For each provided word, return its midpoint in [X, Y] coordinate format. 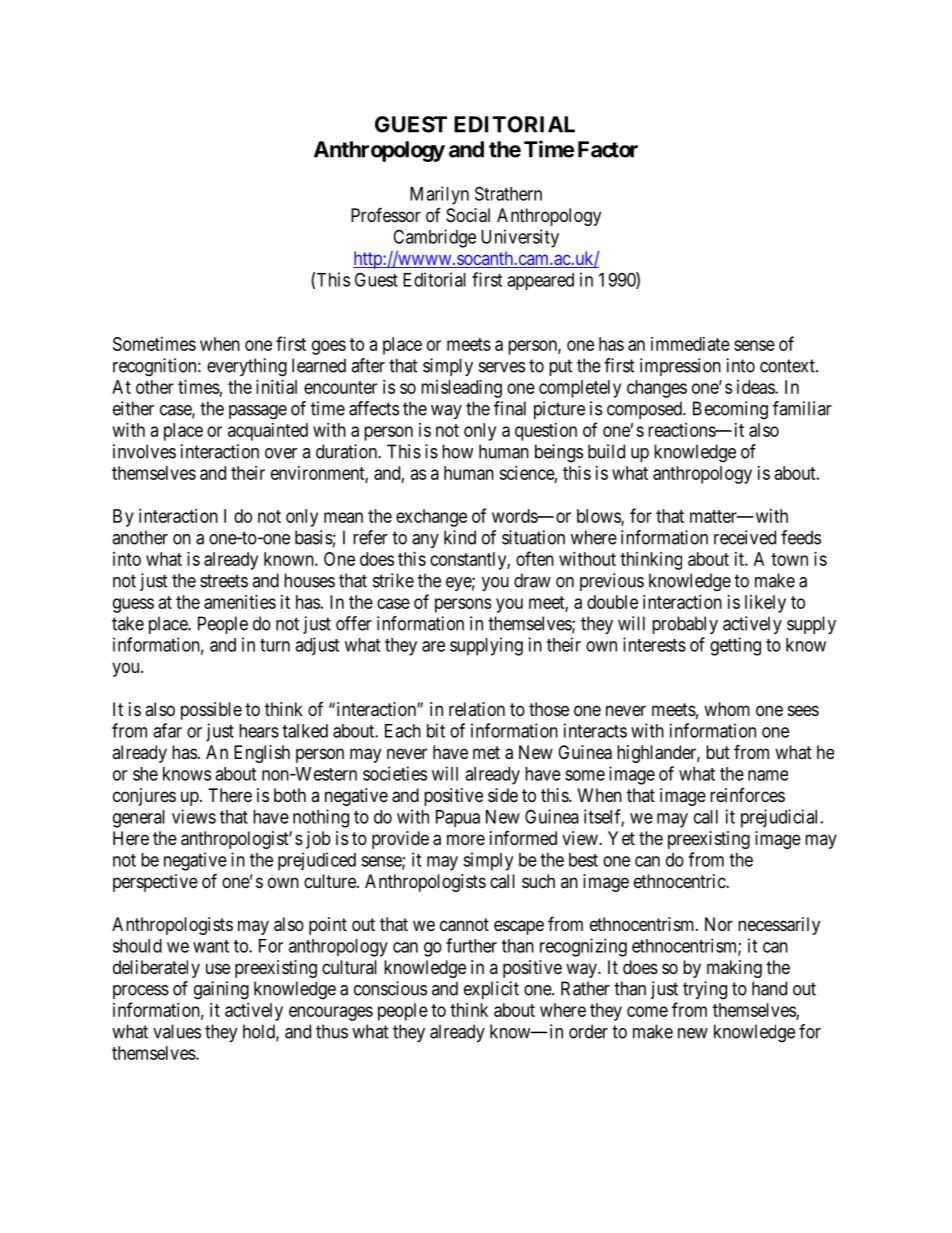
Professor [386, 214]
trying [705, 990]
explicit [491, 990]
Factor [608, 149]
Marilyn [439, 195]
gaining [221, 990]
